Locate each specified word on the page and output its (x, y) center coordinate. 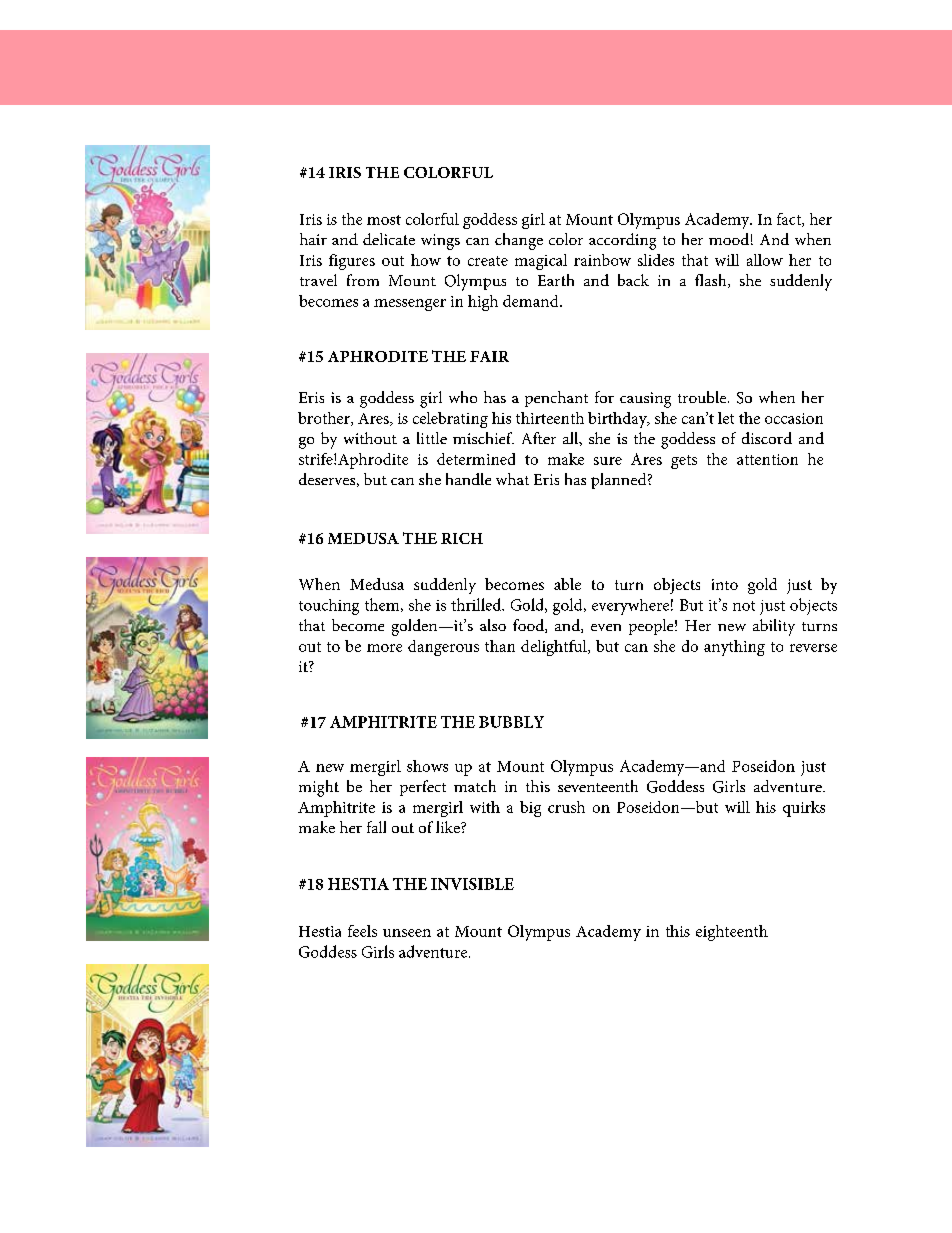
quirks (804, 809)
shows (427, 766)
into (725, 584)
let (726, 418)
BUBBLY (511, 722)
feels (362, 931)
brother (325, 419)
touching (329, 607)
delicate (389, 239)
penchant (556, 399)
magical (541, 262)
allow (765, 260)
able (567, 584)
